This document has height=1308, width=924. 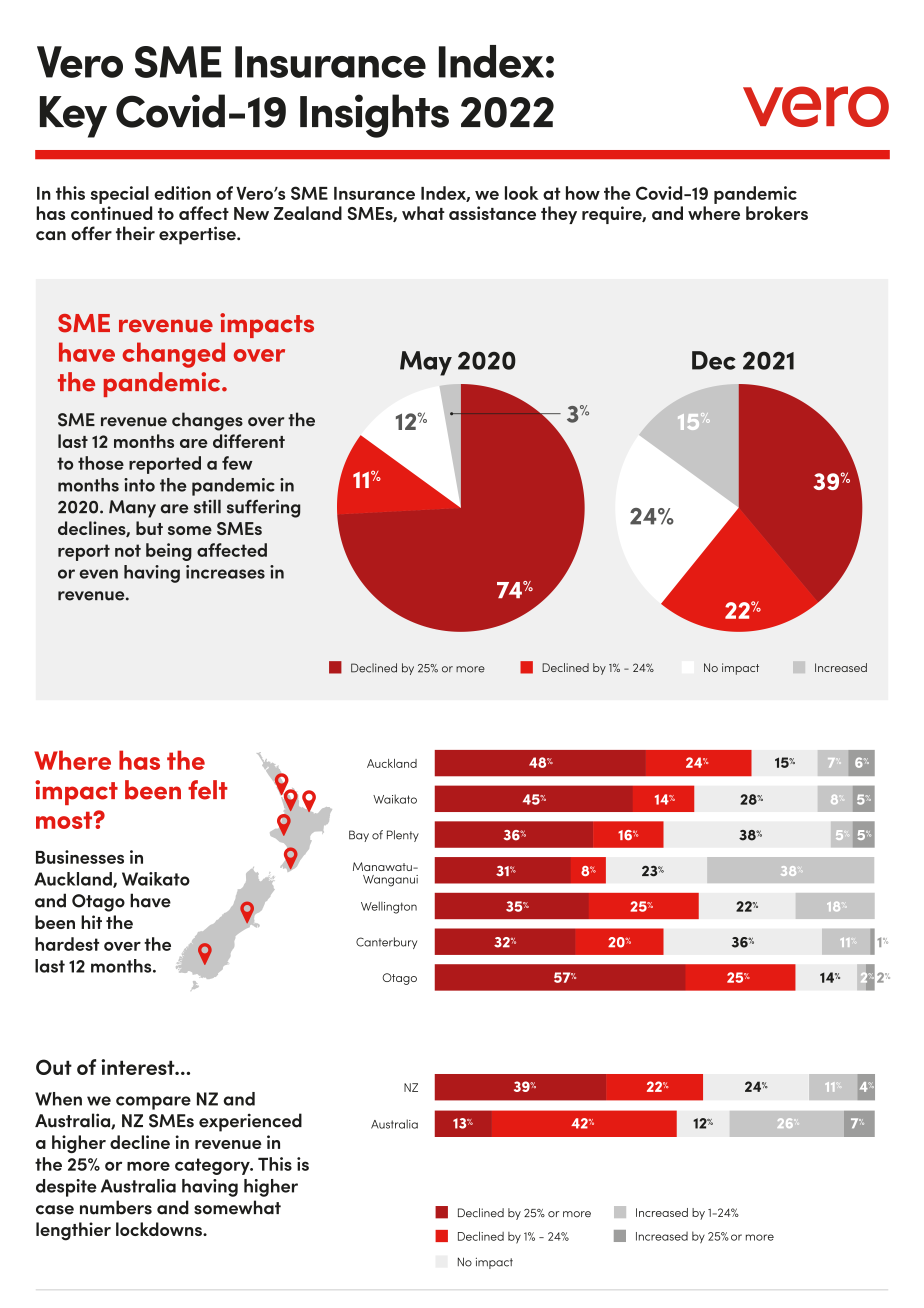 What do you see at coordinates (374, 116) in the document?
I see `Insights` at bounding box center [374, 116].
